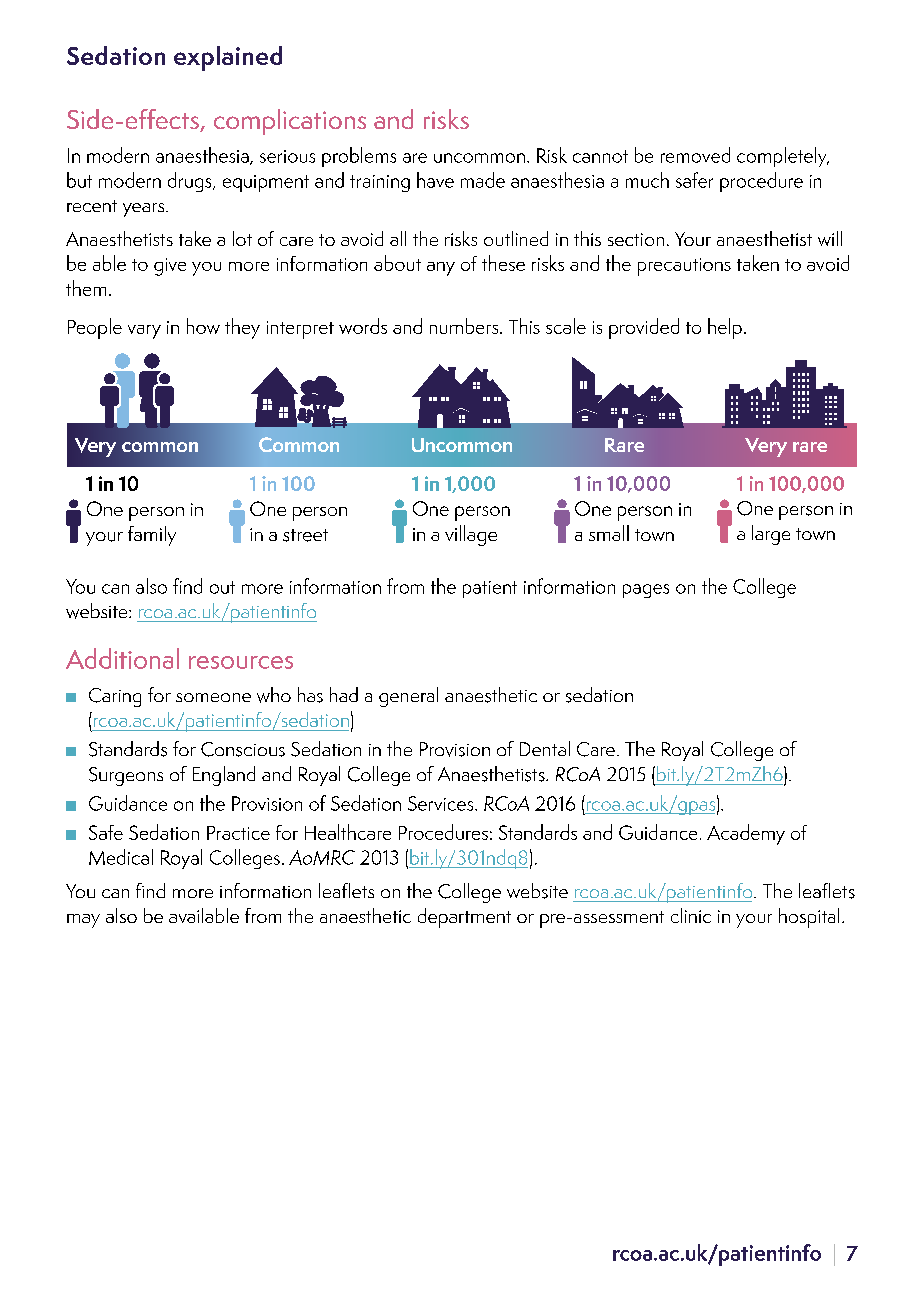  Describe the element at coordinates (646, 591) in the page. I see `pages` at that location.
